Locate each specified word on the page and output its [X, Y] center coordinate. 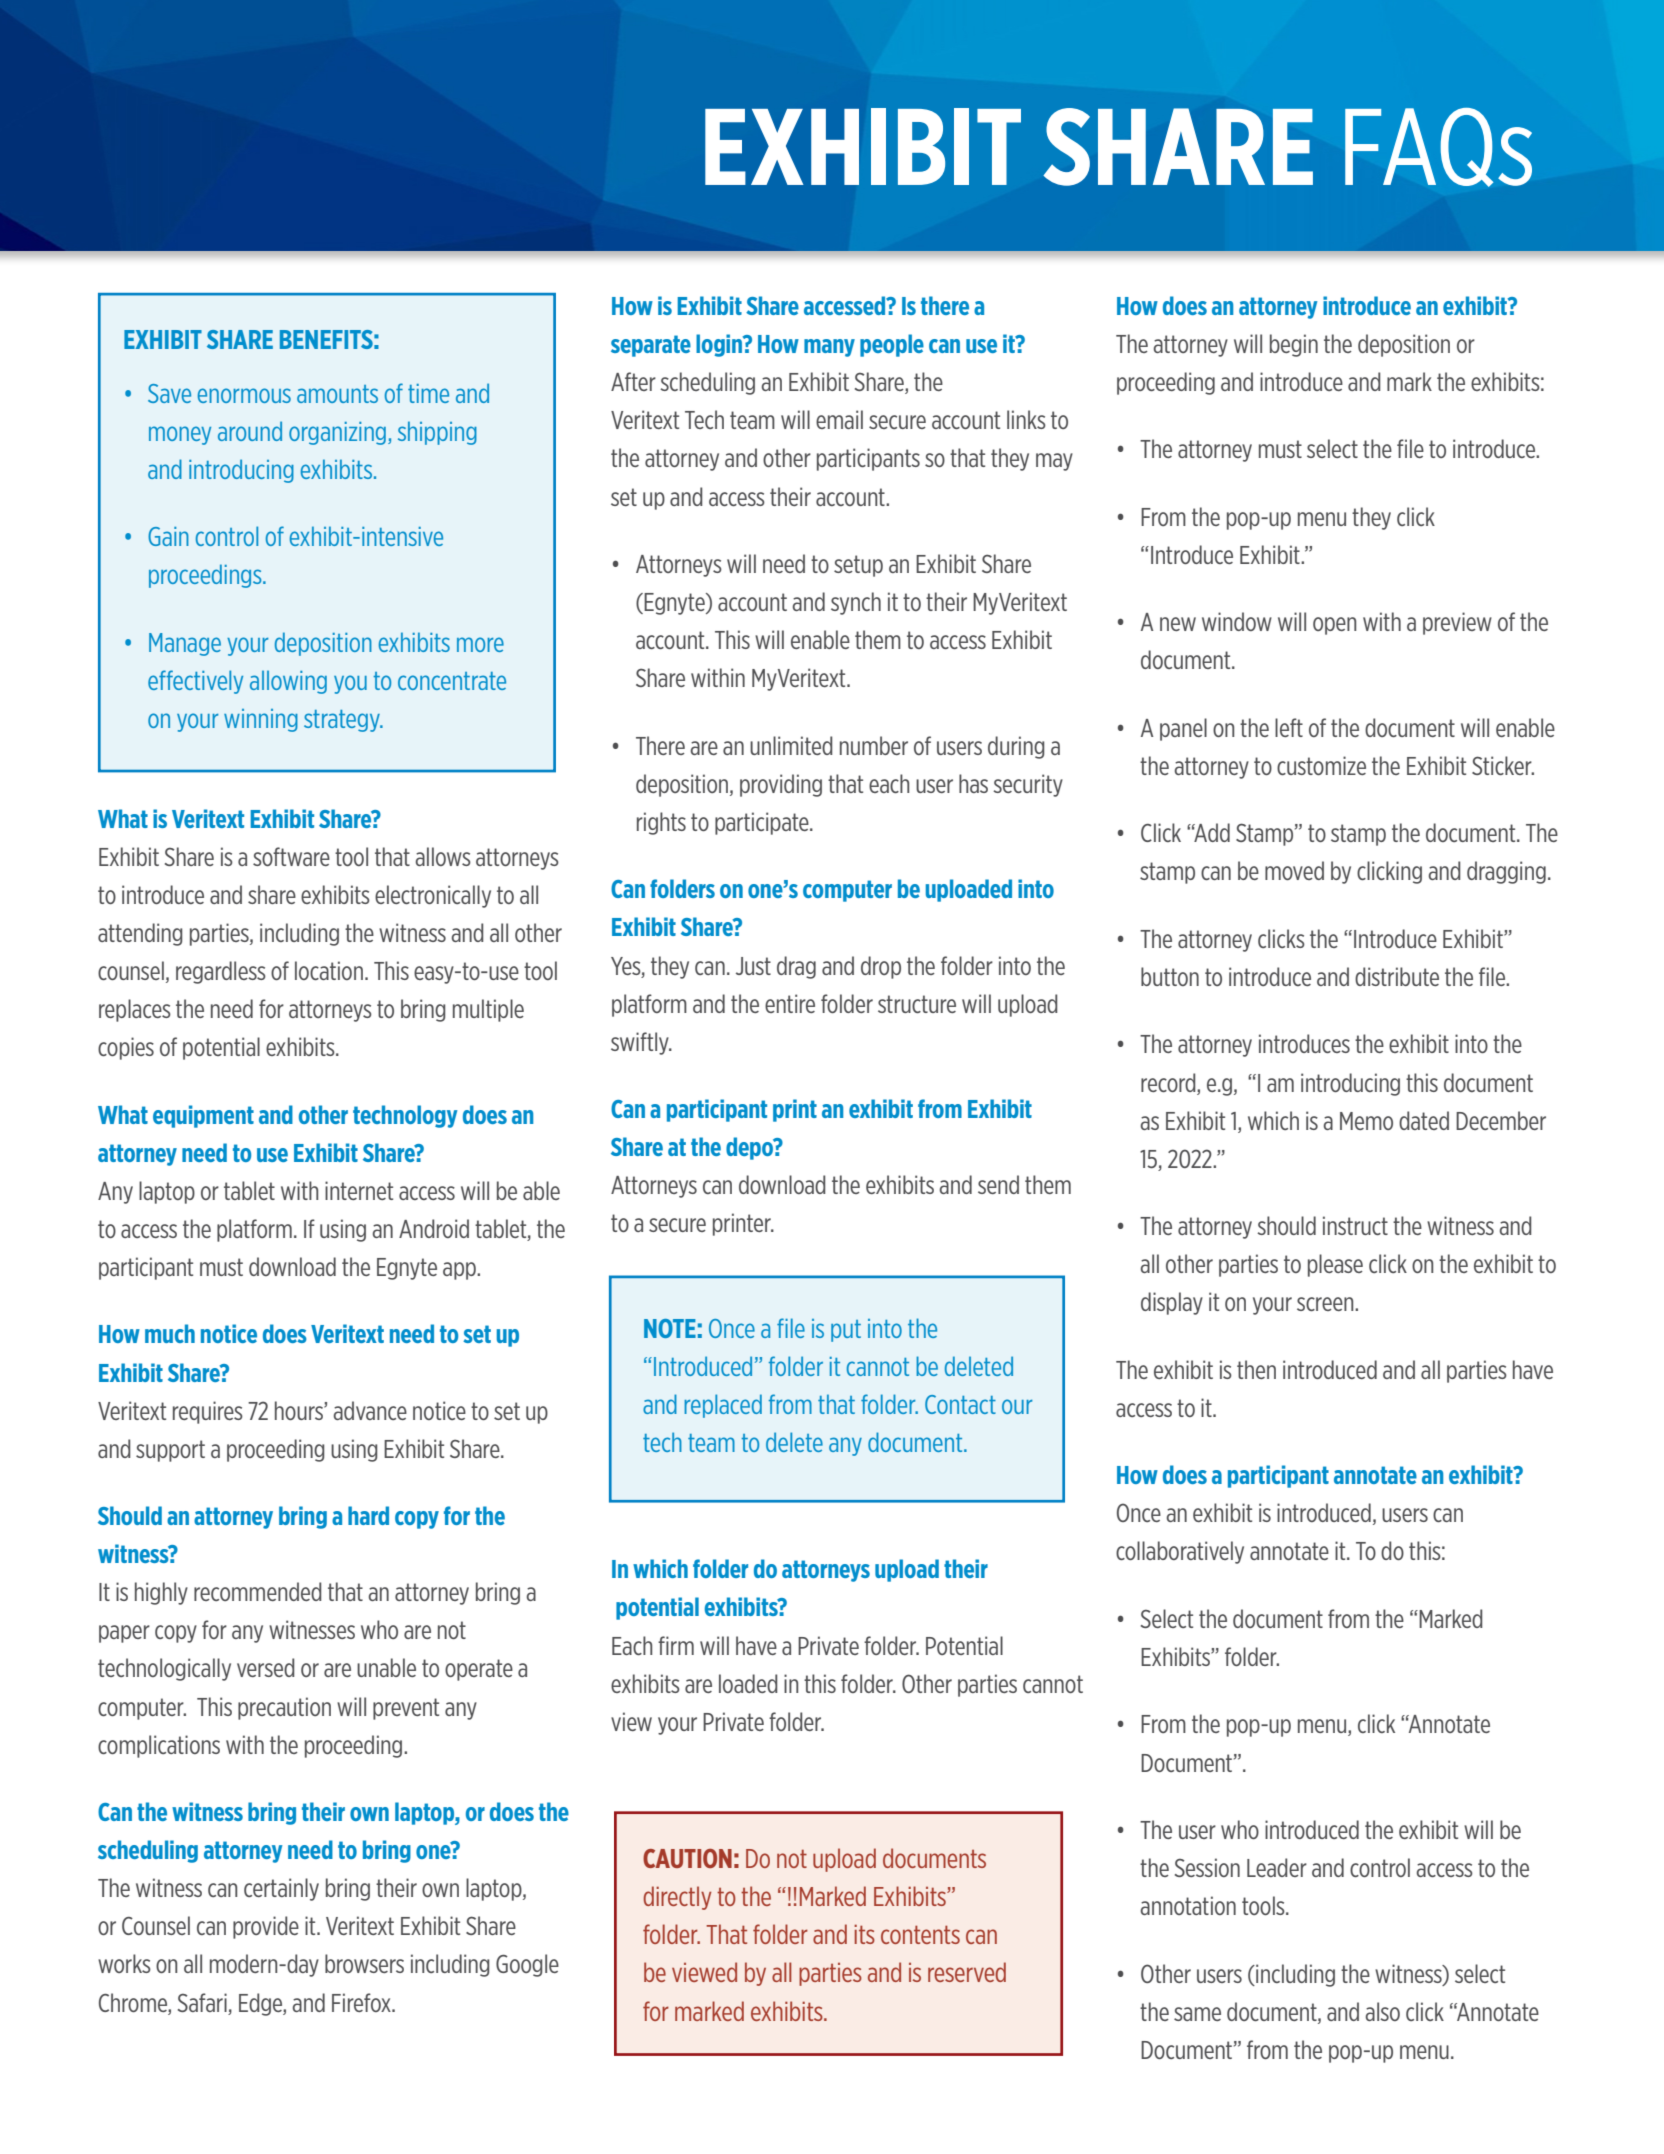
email [839, 419]
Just [753, 966]
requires [208, 1412]
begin [1294, 345]
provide [266, 1927]
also [1383, 2011]
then [1256, 1369]
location [329, 970]
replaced [723, 1406]
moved [1294, 870]
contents [920, 1934]
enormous [244, 395]
